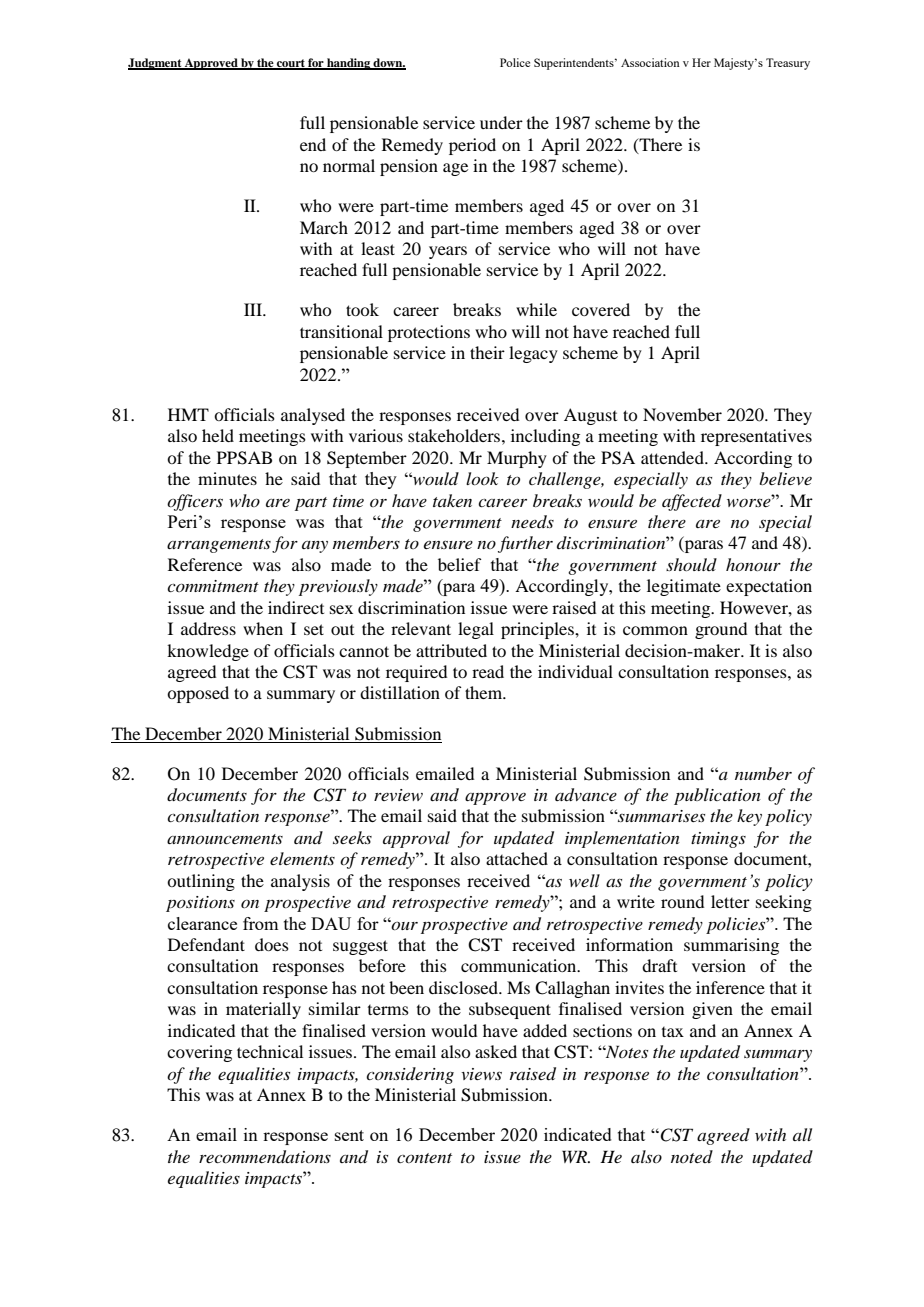 Image resolution: width=924 pixels, height=1307 pixels. What do you see at coordinates (398, 795) in the screenshot?
I see `review` at bounding box center [398, 795].
